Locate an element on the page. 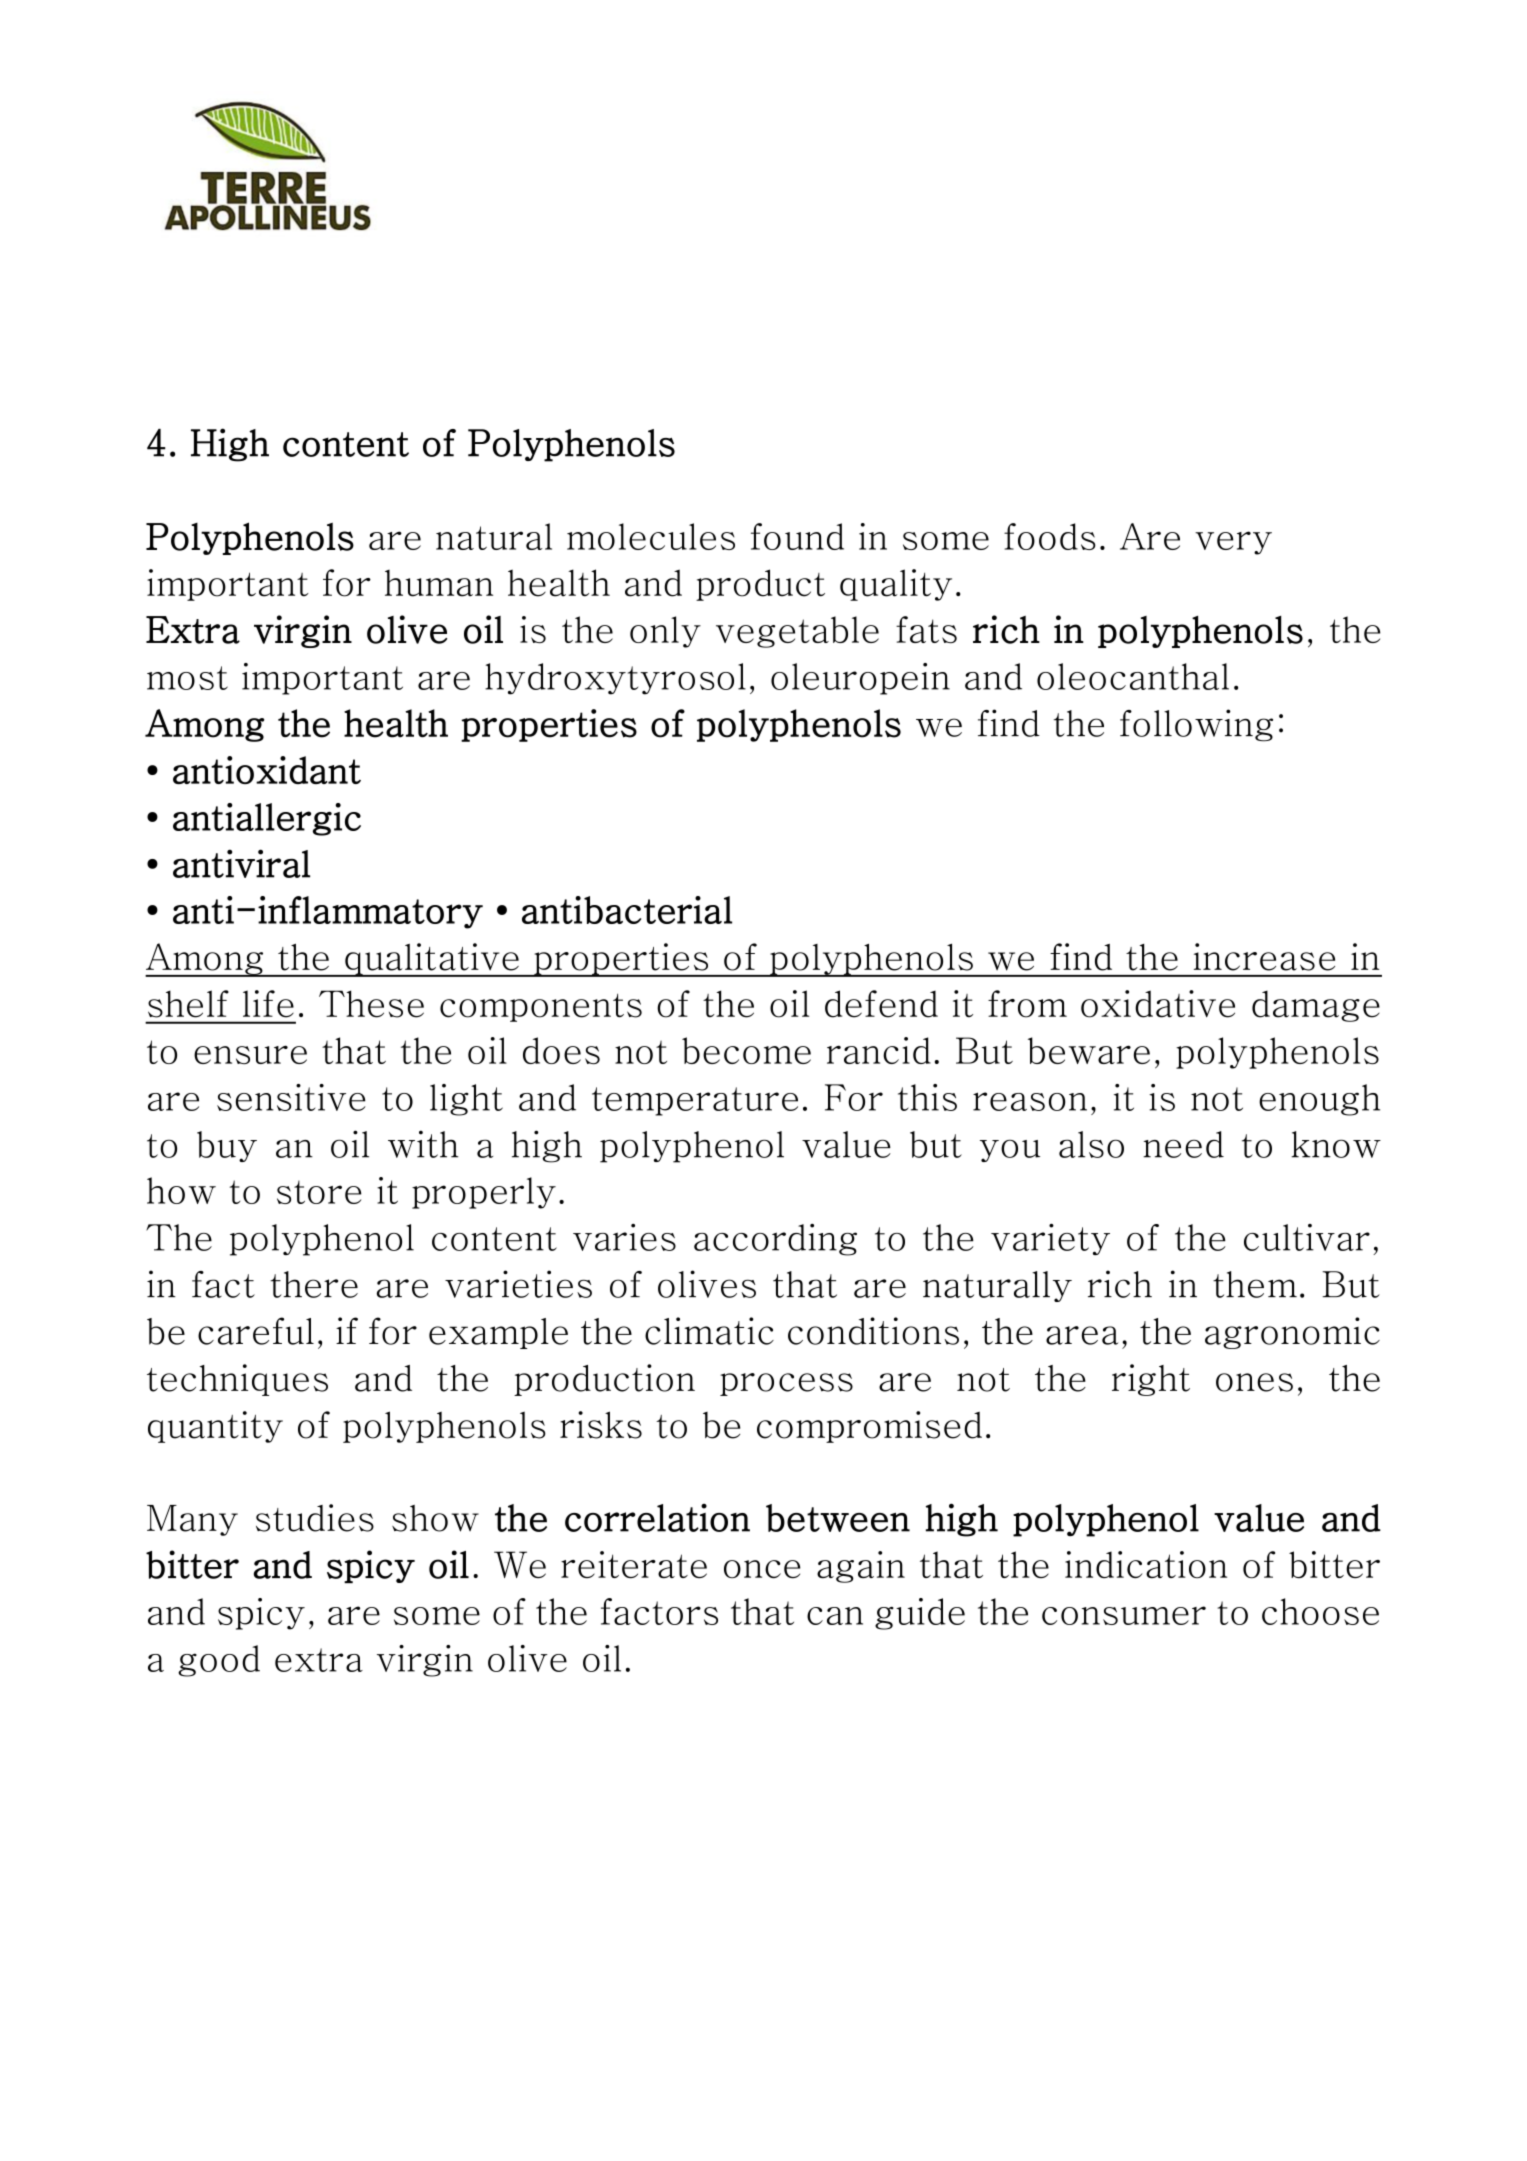 The height and width of the page is (2161, 1527). good is located at coordinates (219, 1661).
